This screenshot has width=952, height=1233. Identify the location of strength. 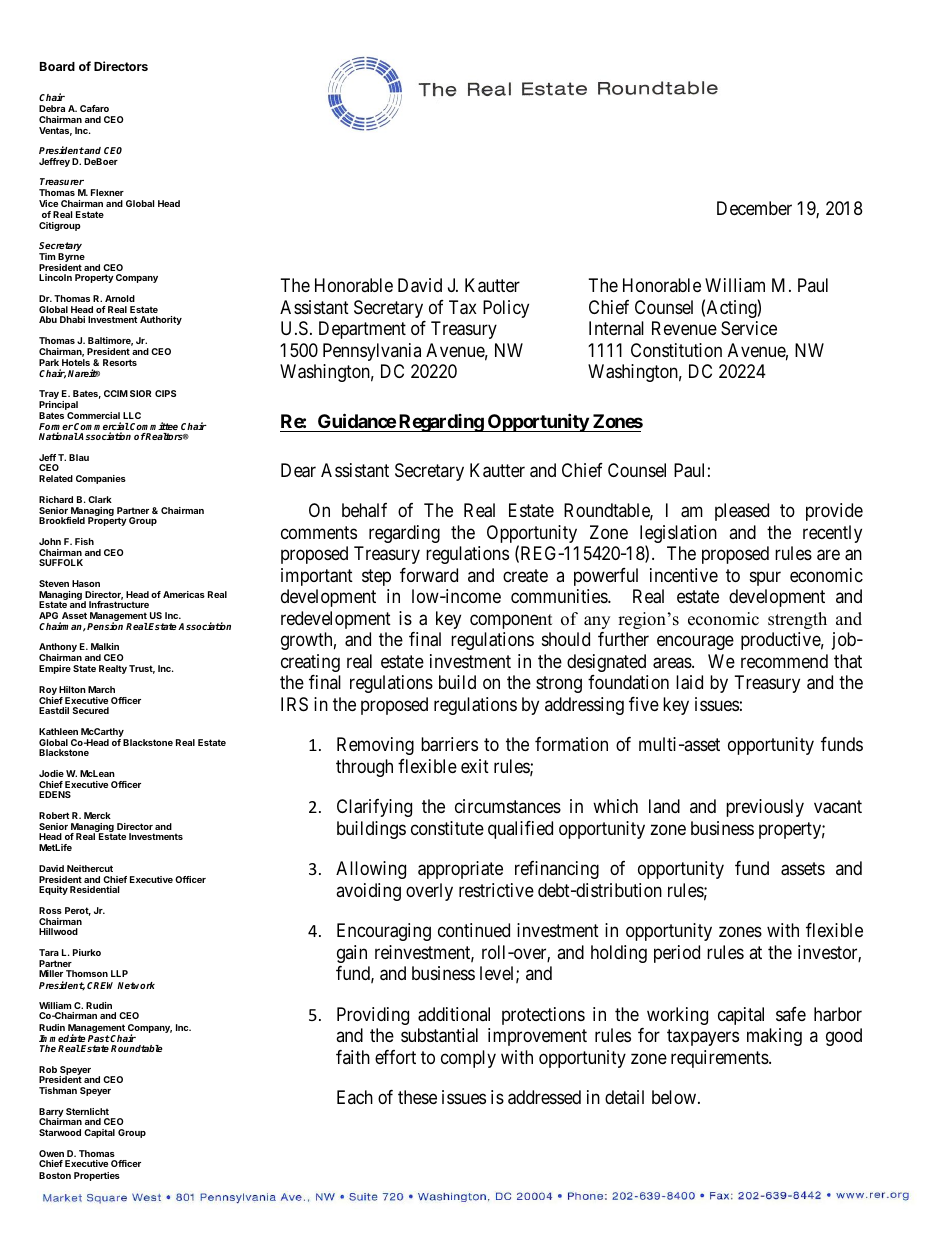
(797, 620).
